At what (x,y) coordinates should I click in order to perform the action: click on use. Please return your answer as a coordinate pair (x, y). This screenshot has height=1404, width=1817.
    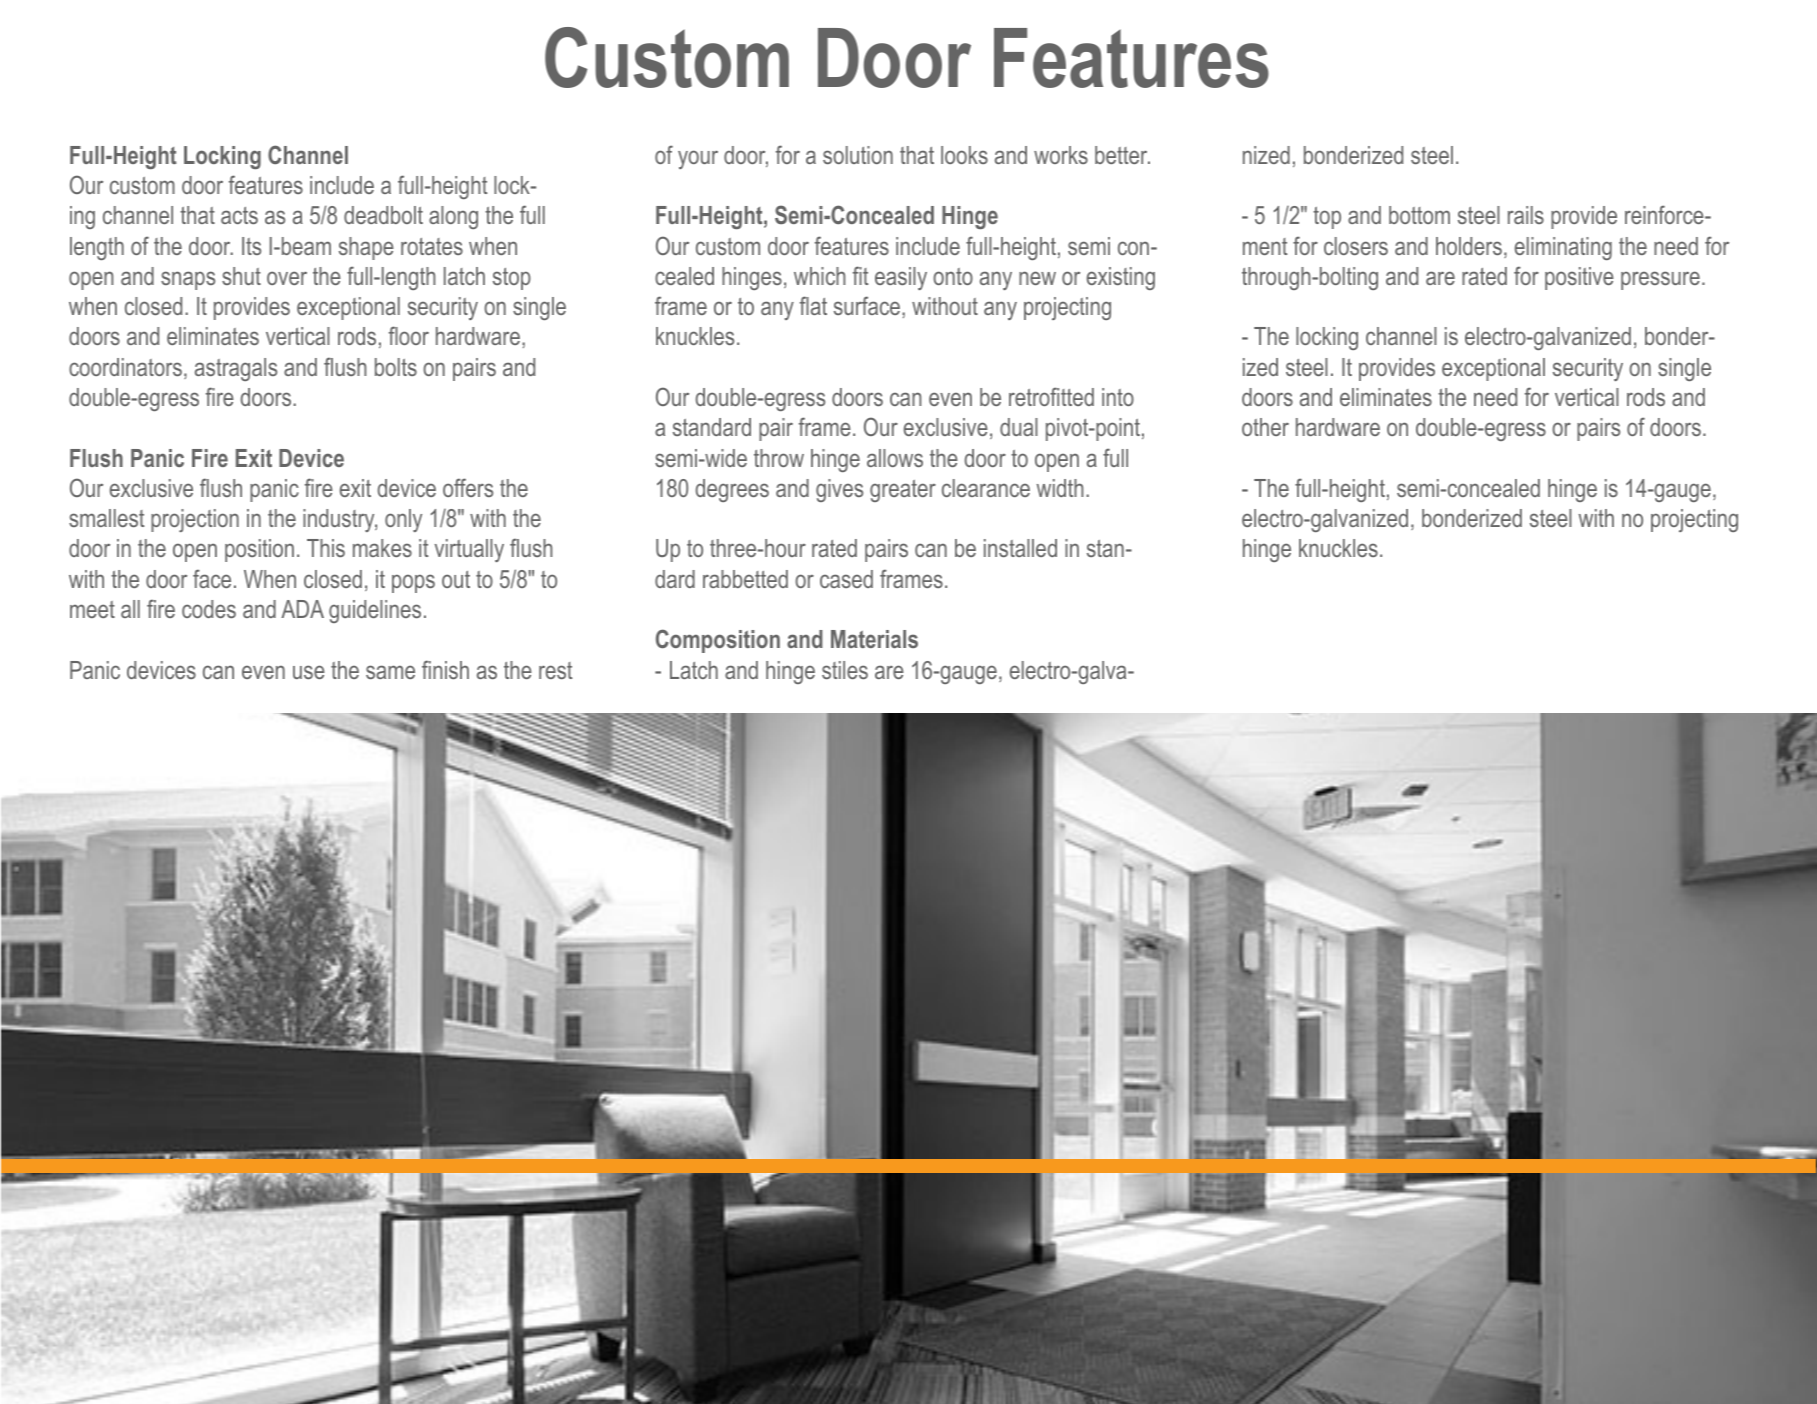
    Looking at the image, I should click on (309, 672).
